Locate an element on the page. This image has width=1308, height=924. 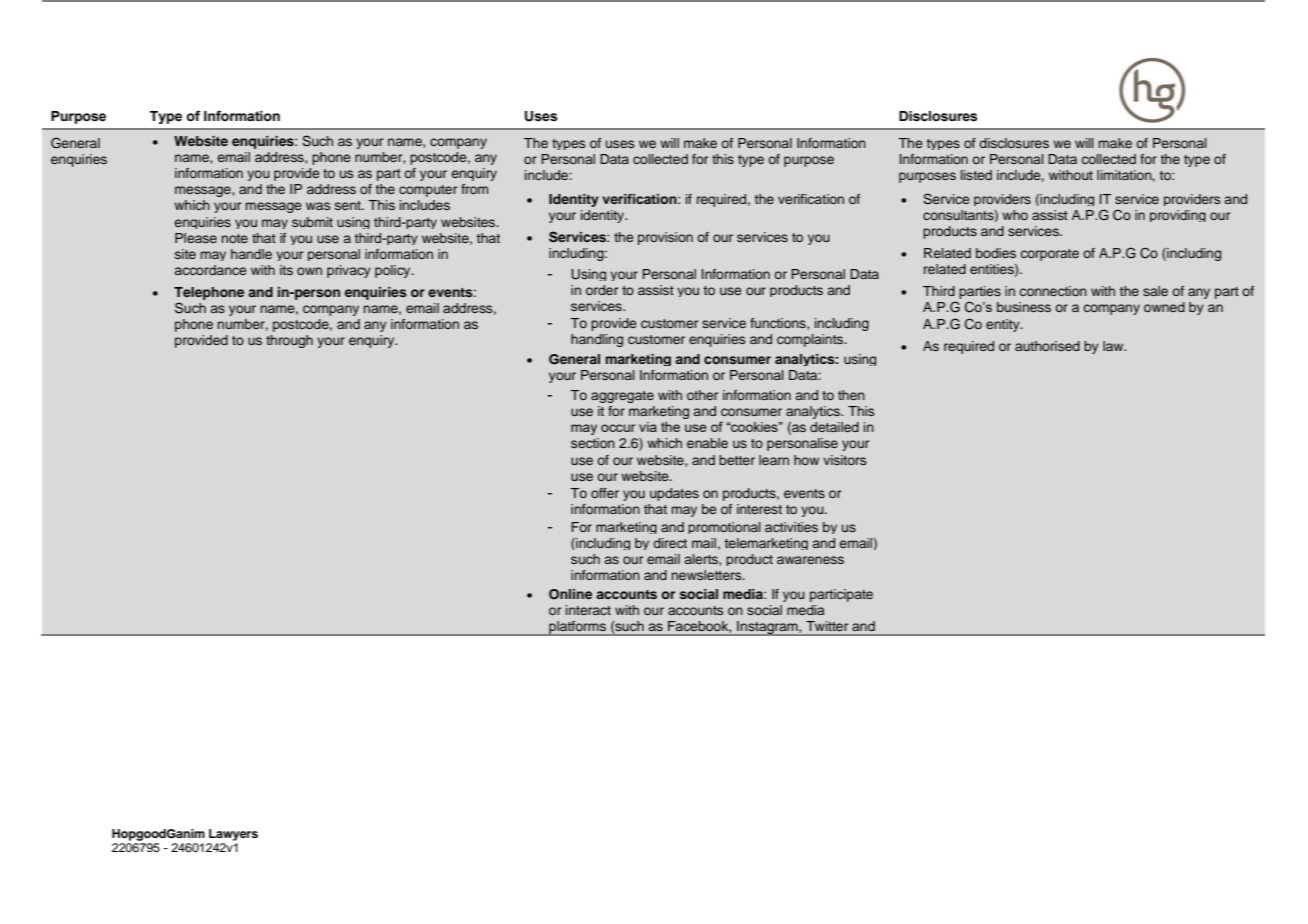
interact is located at coordinates (588, 610).
